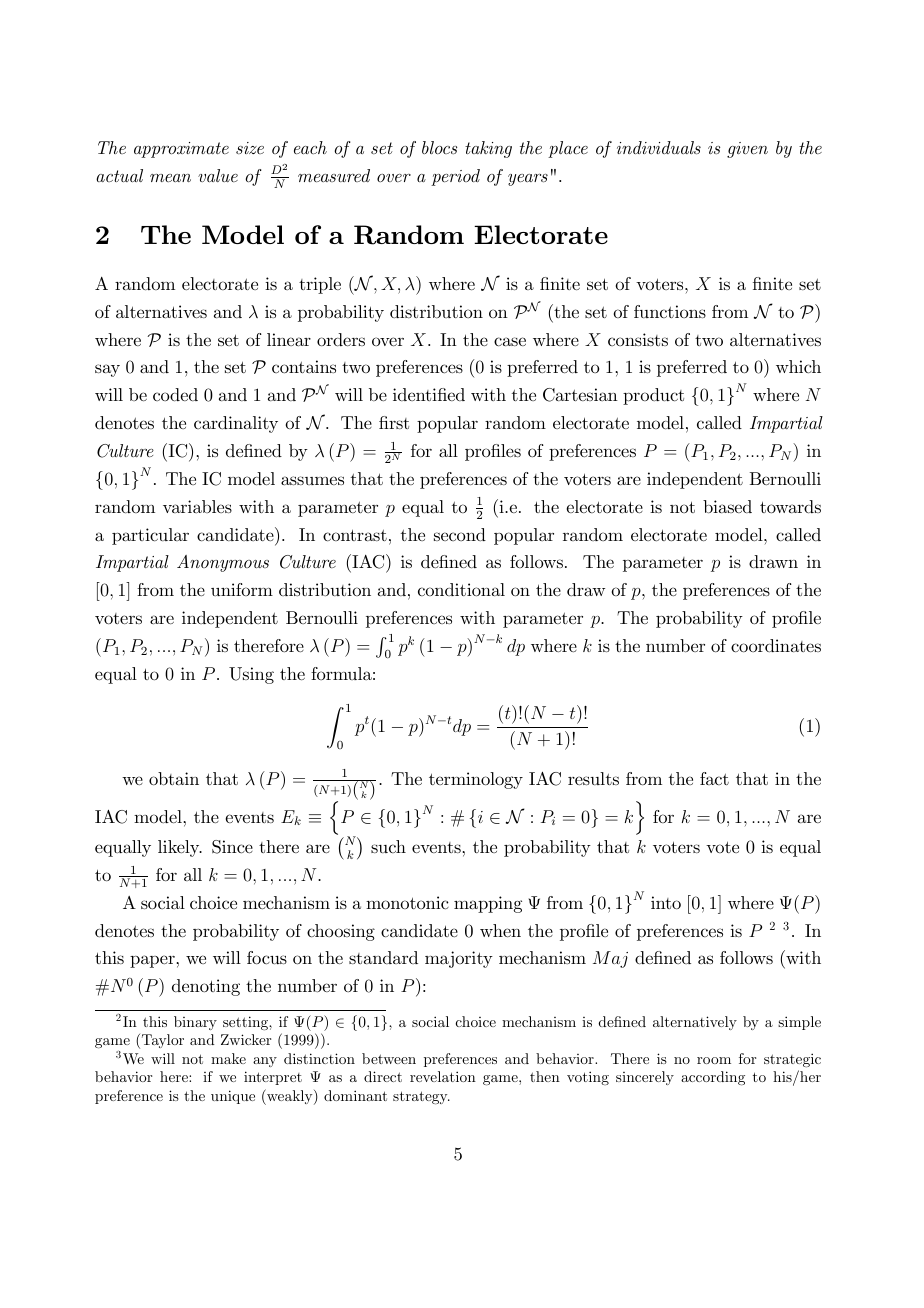 The height and width of the screenshot is (1308, 924). I want to click on make, so click(228, 1058).
